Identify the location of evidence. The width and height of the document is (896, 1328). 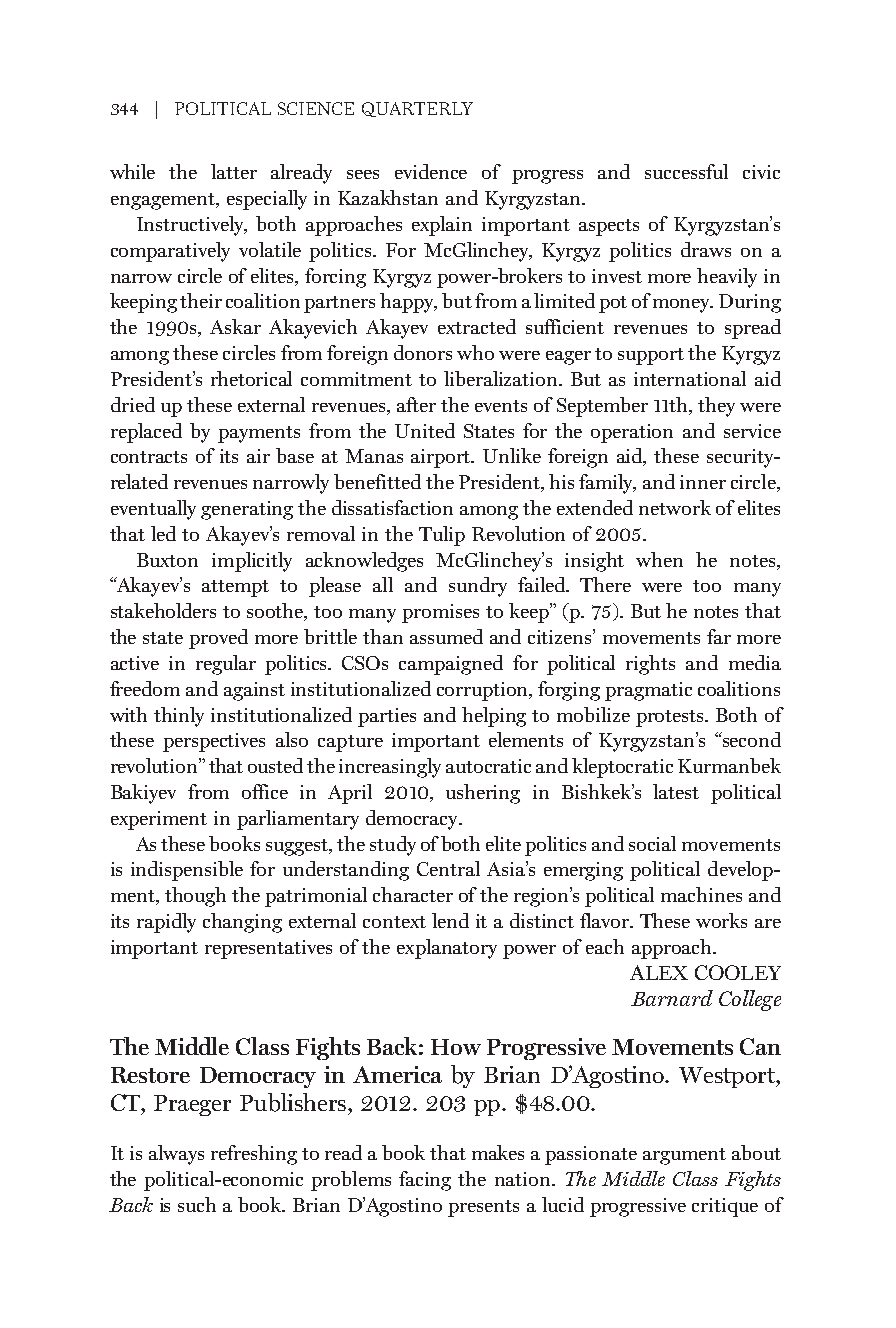
(431, 171).
